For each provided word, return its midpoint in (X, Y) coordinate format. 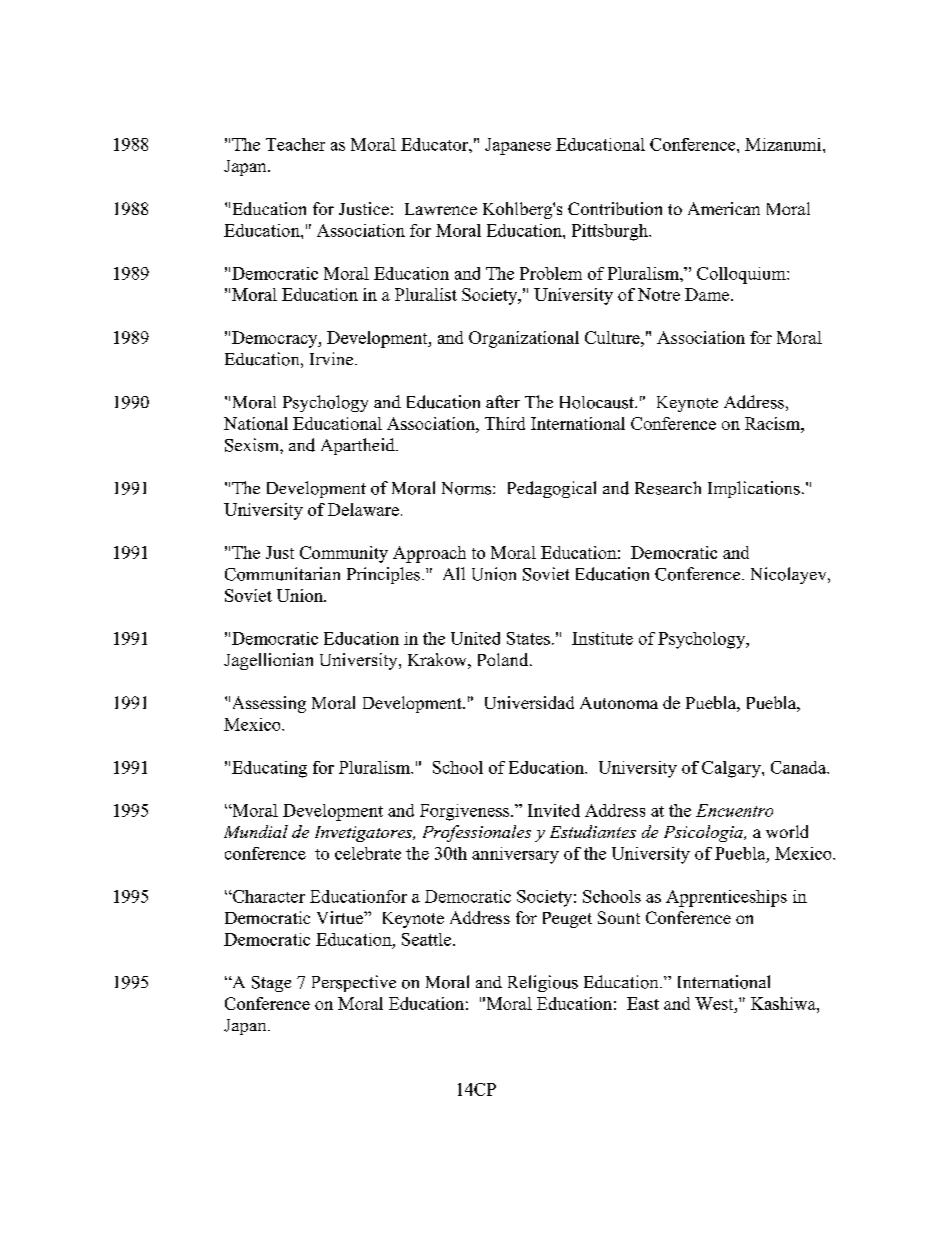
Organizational (524, 339)
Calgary (732, 769)
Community (344, 554)
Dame (708, 294)
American (724, 208)
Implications (754, 489)
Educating (269, 769)
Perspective (354, 983)
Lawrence (441, 209)
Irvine (333, 358)
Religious (543, 983)
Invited (554, 810)
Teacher (295, 144)
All (454, 573)
